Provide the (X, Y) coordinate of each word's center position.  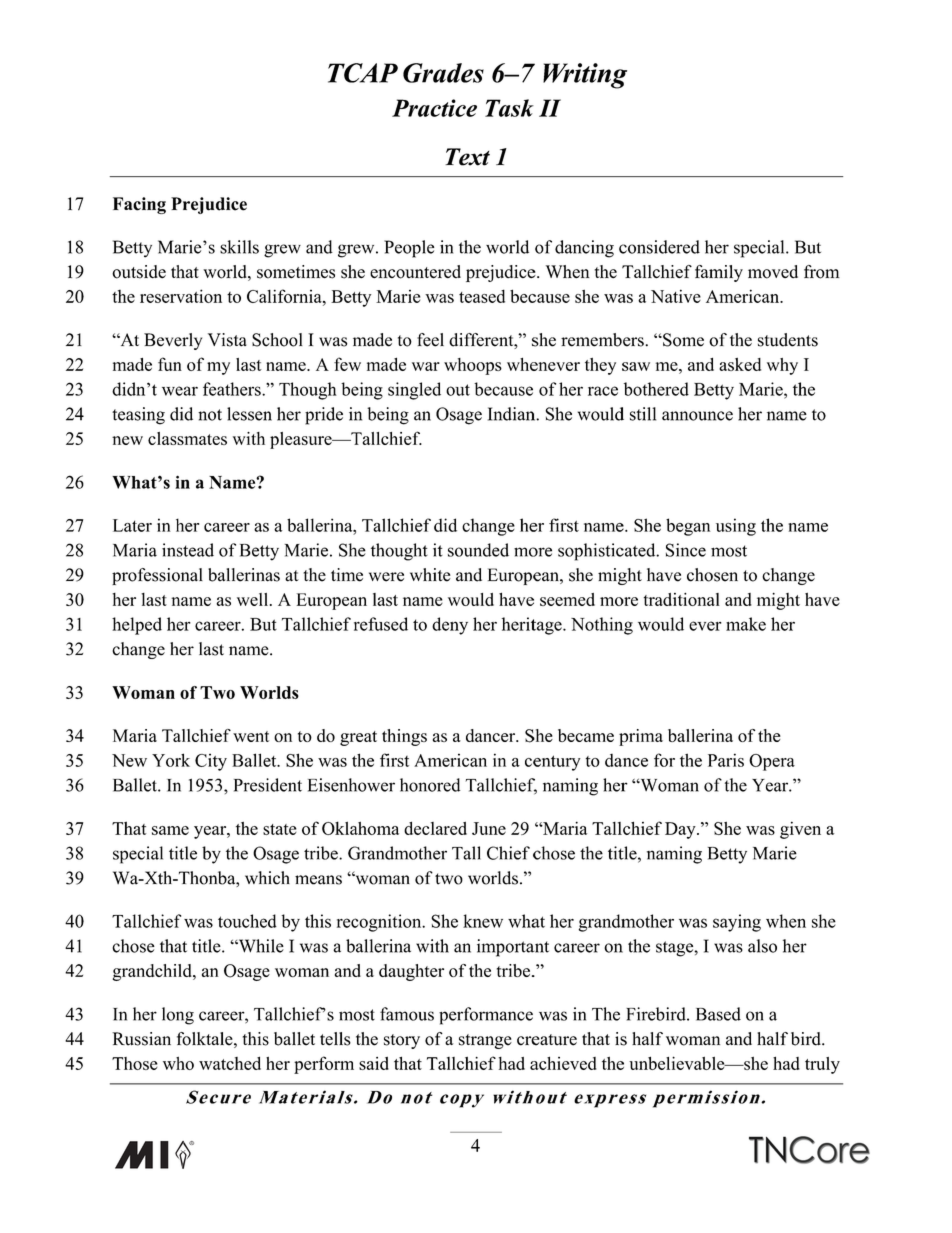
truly (822, 1065)
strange (485, 1041)
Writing (585, 76)
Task (509, 108)
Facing (139, 205)
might (778, 601)
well (254, 599)
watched (230, 1063)
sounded (478, 550)
